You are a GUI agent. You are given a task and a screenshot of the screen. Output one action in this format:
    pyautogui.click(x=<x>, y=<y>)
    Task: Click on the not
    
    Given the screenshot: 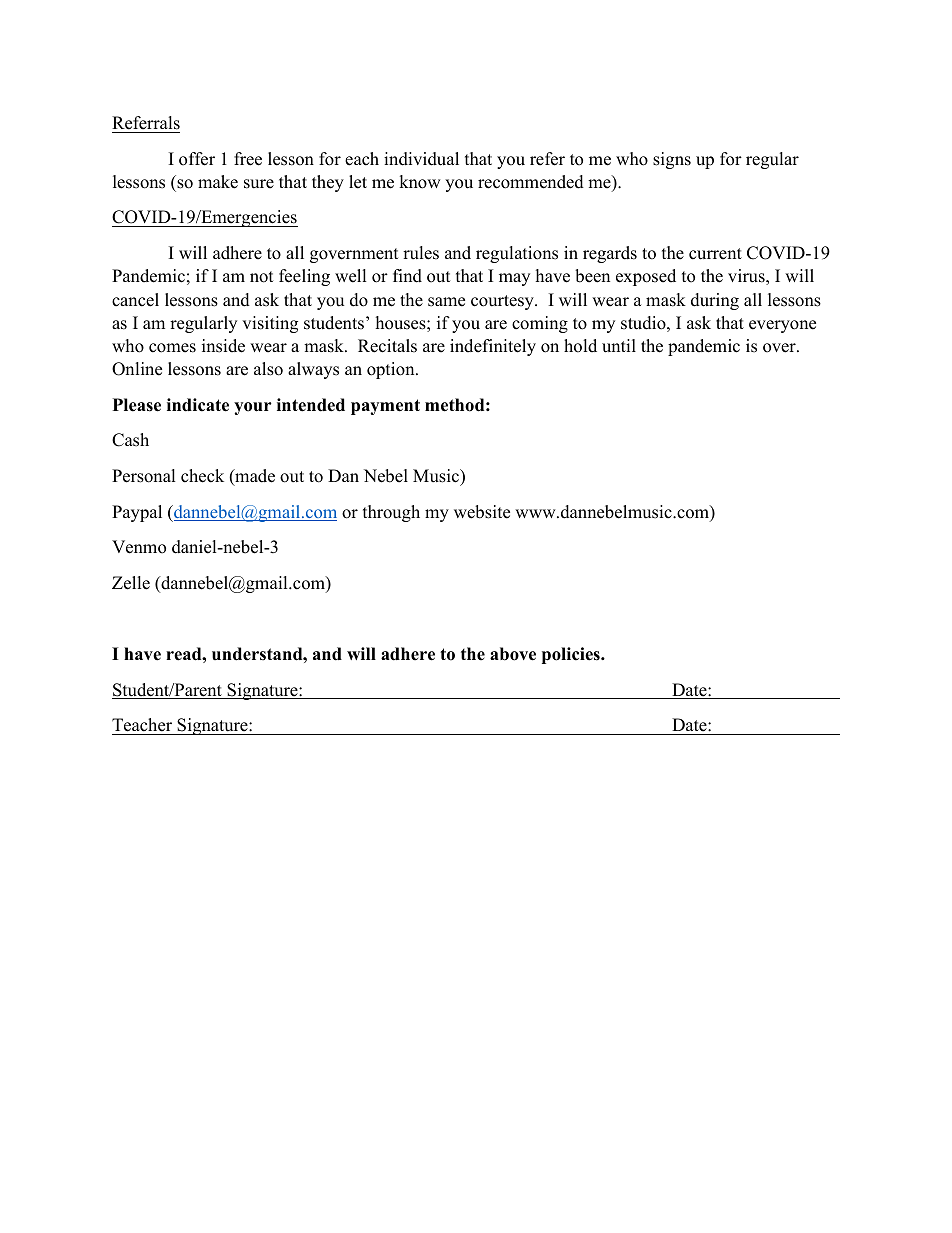 What is the action you would take?
    pyautogui.click(x=262, y=277)
